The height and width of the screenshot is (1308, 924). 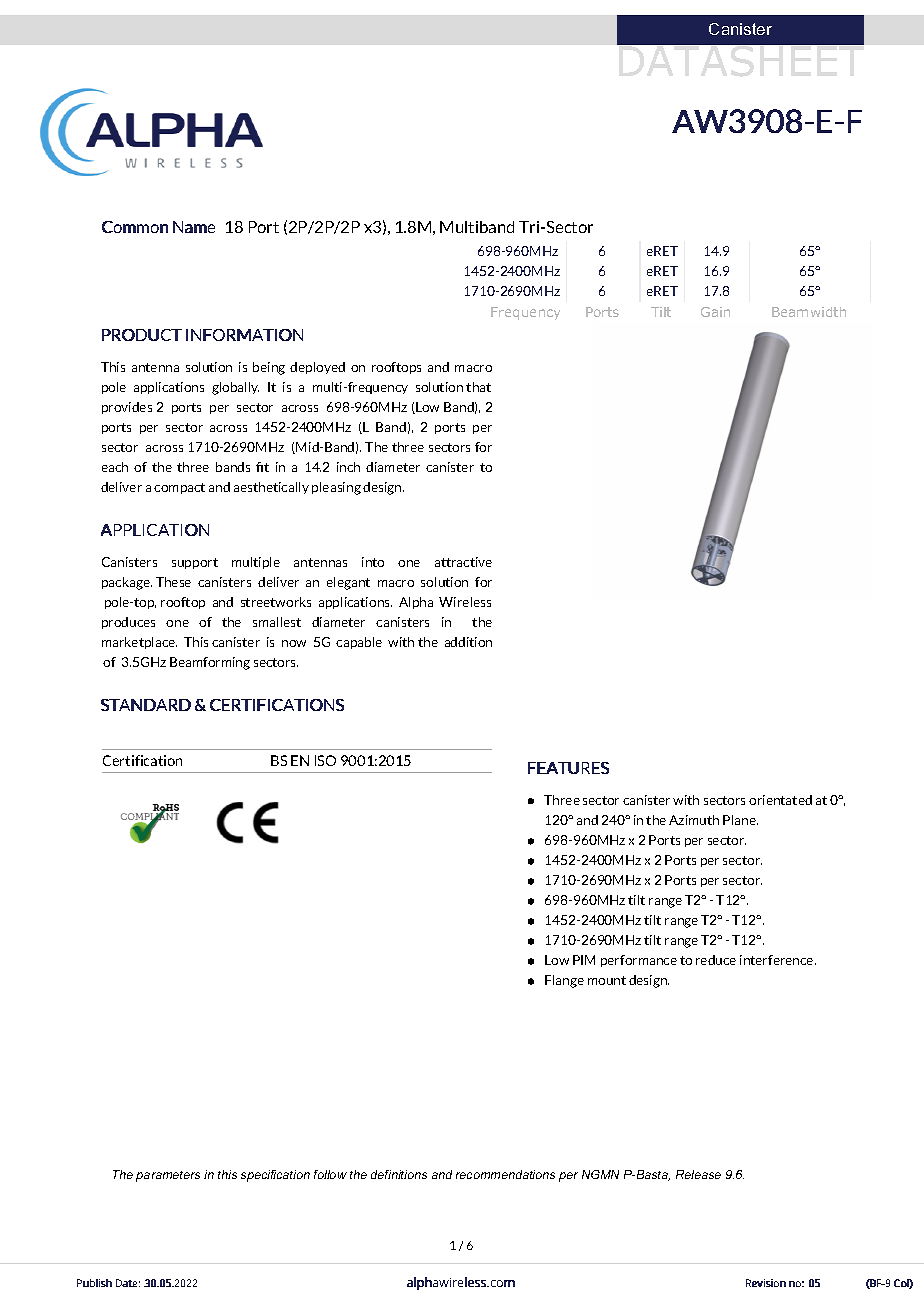 I want to click on definitions, so click(x=399, y=1174).
